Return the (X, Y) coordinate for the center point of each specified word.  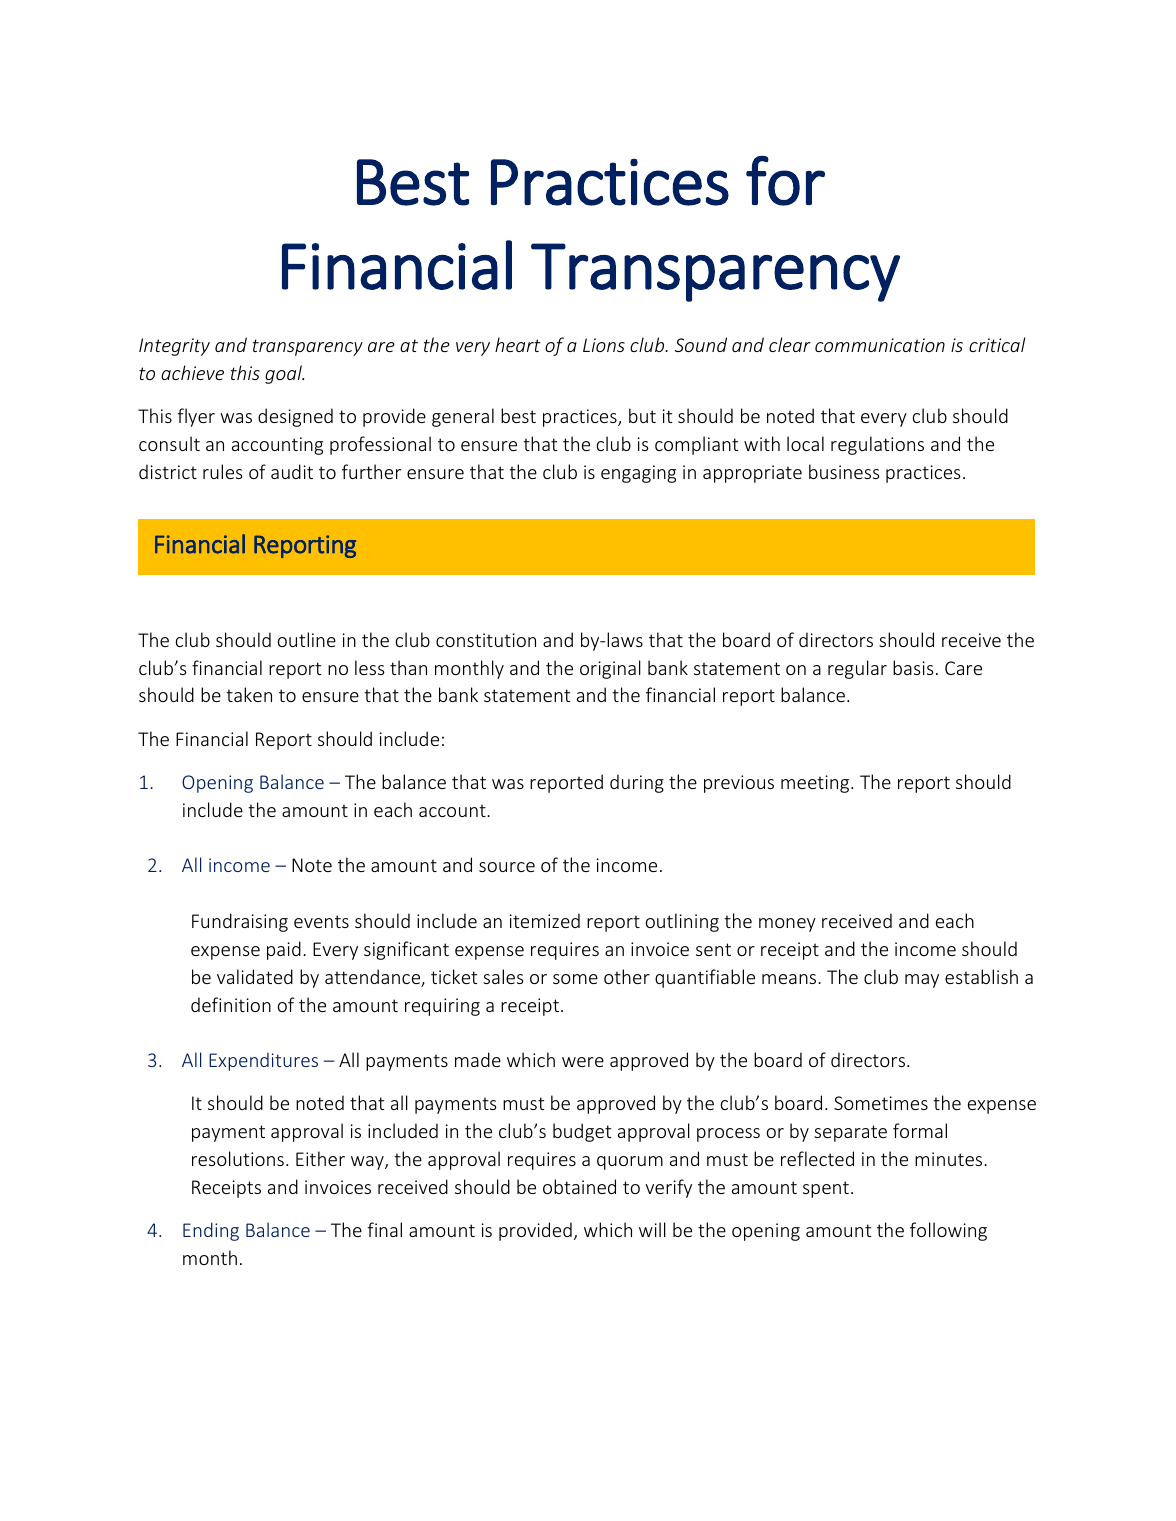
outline (307, 639)
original (610, 669)
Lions (604, 345)
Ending (211, 1231)
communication (880, 345)
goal (284, 374)
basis (913, 667)
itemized (545, 920)
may (922, 981)
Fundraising (240, 922)
